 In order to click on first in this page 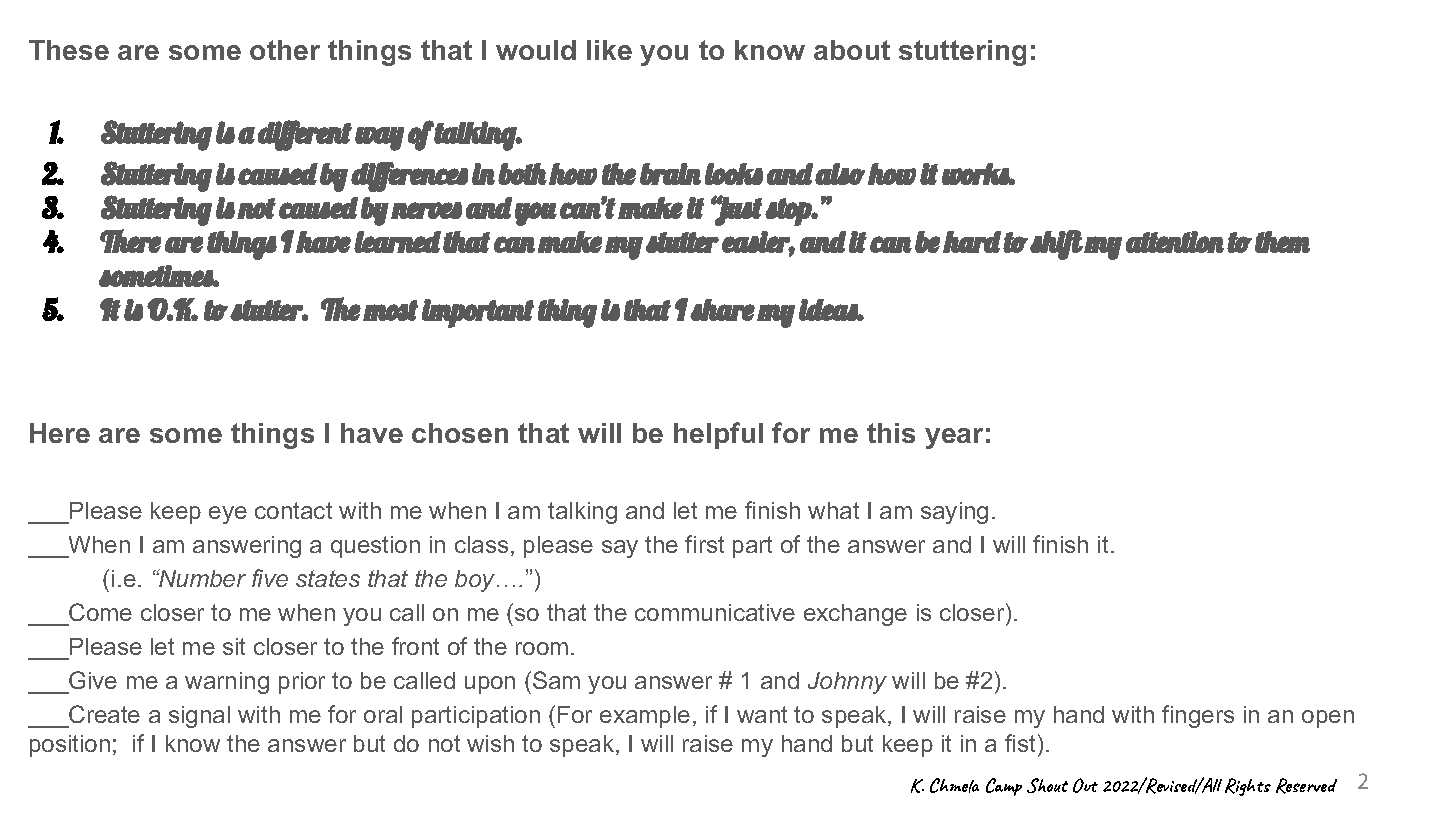, I will do `click(704, 544)`.
